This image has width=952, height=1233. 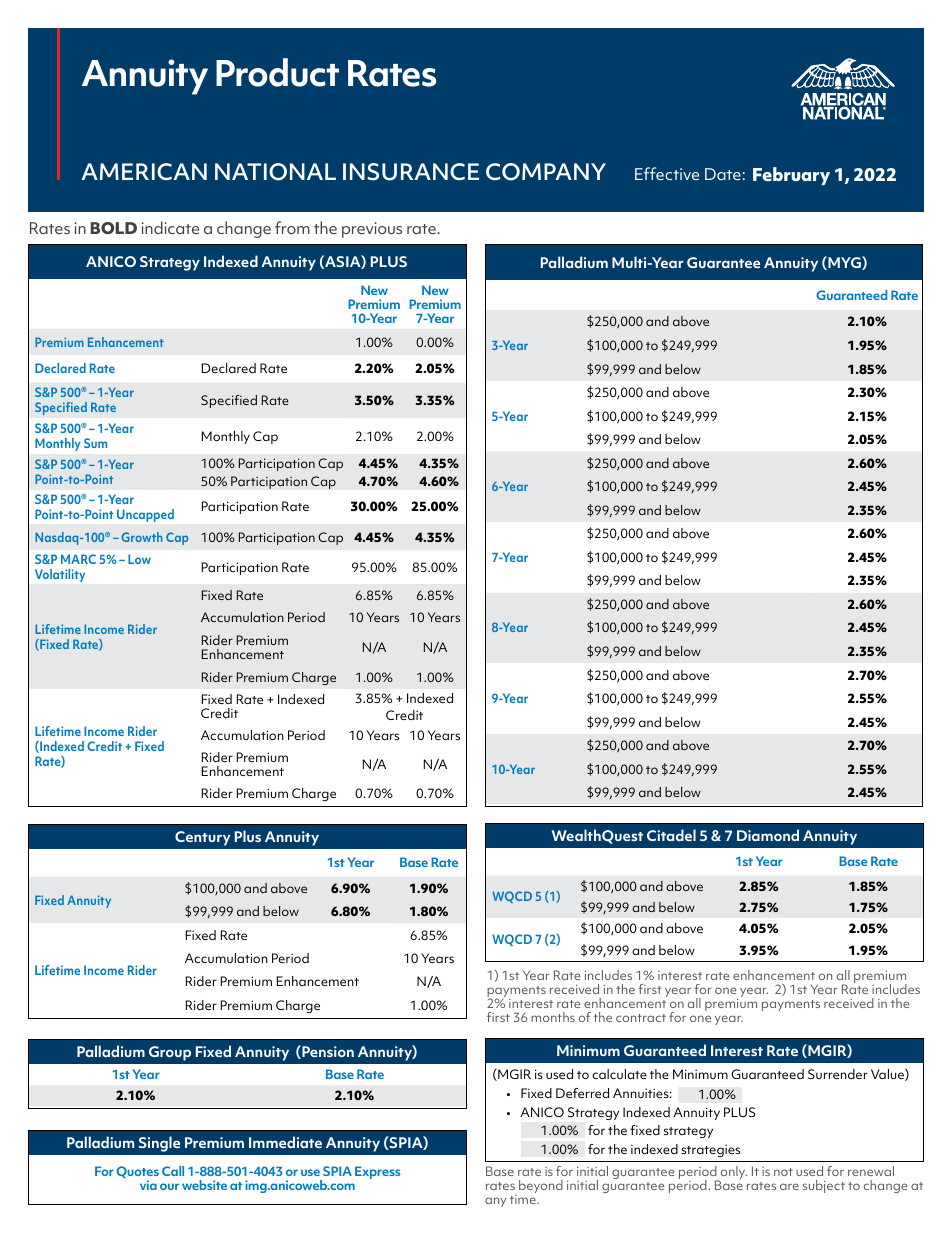 What do you see at coordinates (671, 835) in the image?
I see `Citadel` at bounding box center [671, 835].
